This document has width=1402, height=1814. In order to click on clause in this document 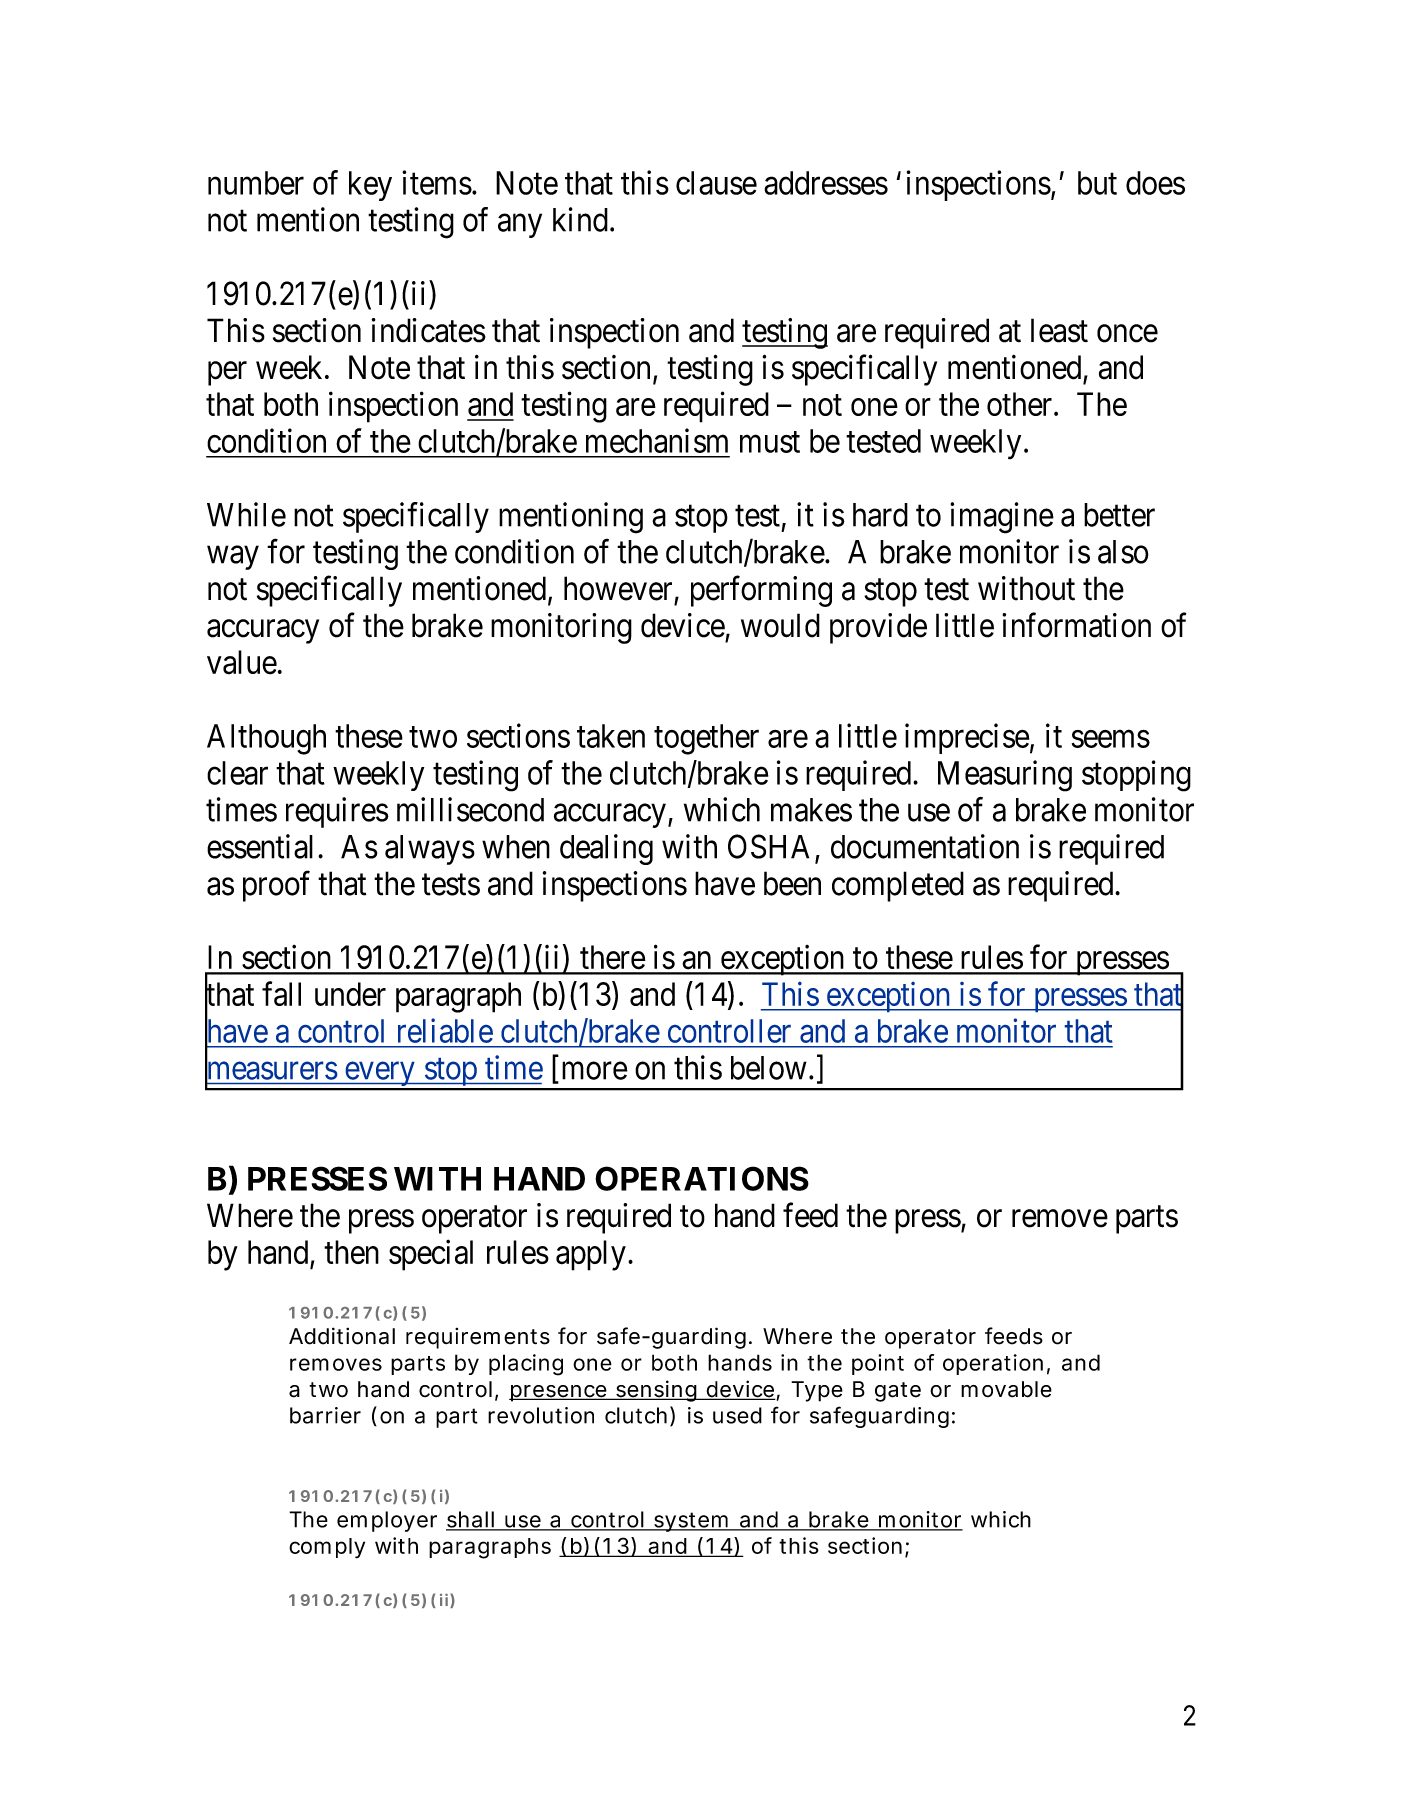, I will do `click(716, 183)`.
